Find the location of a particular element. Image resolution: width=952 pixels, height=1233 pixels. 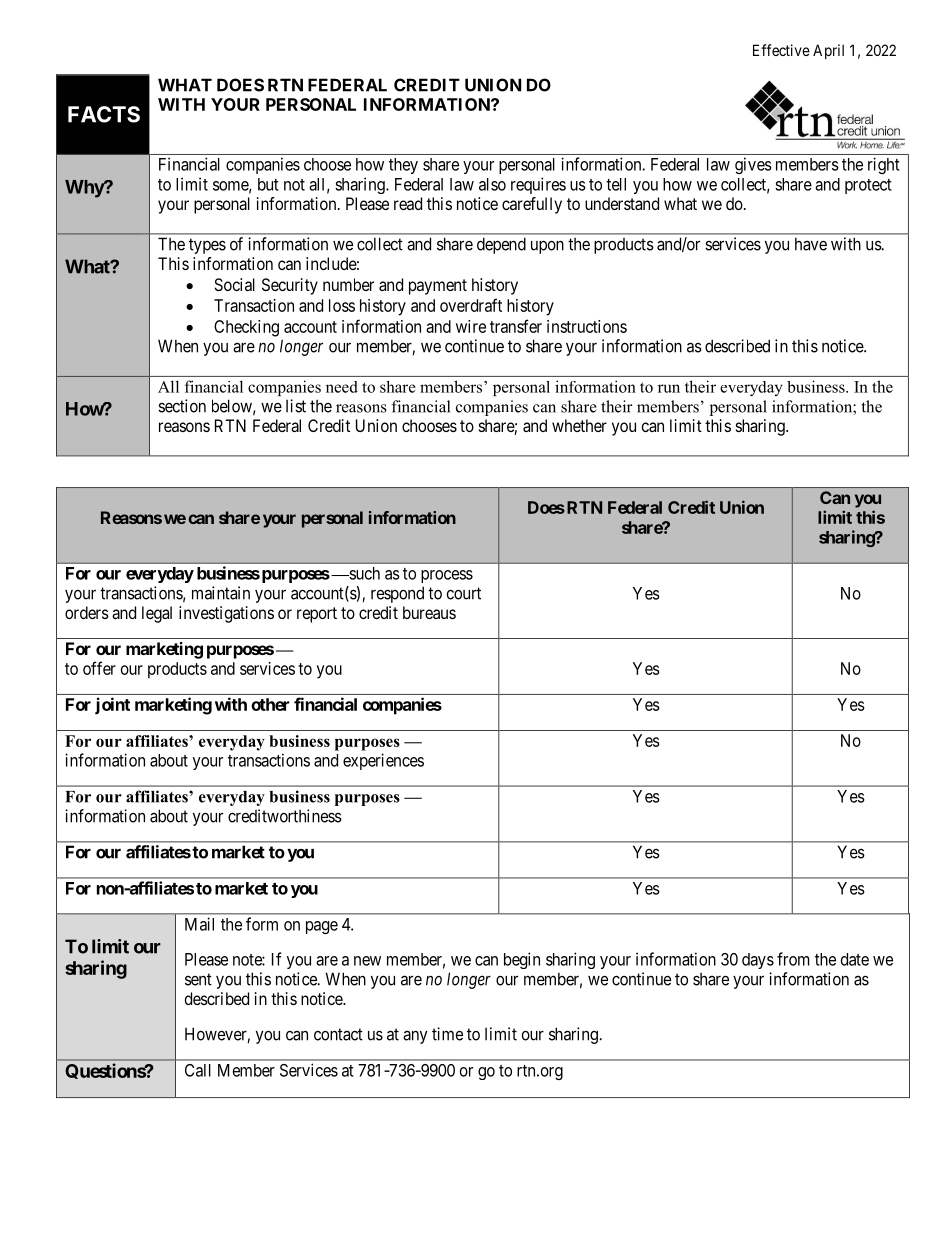

Call is located at coordinates (198, 1070).
